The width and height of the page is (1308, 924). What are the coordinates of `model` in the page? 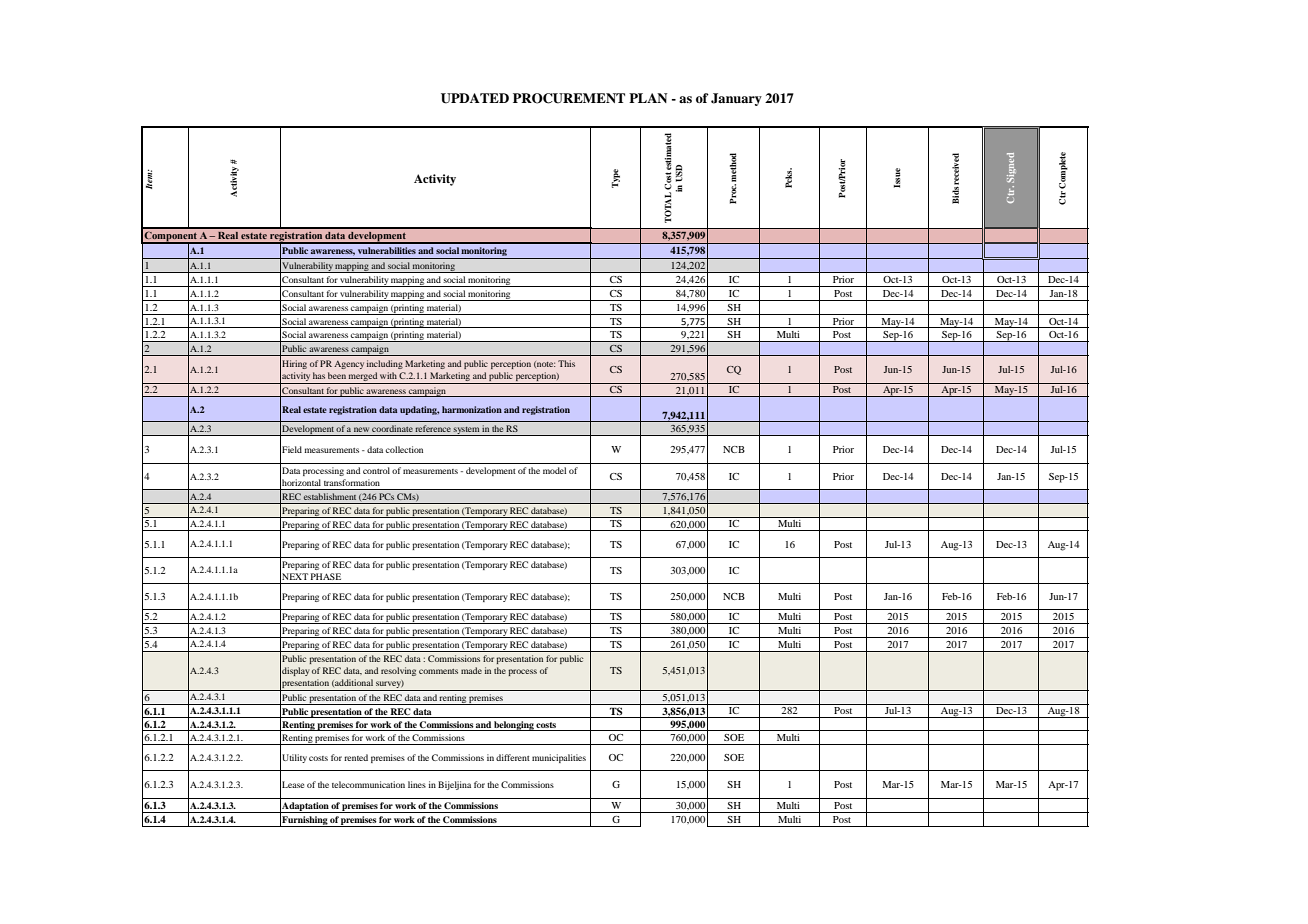 It's located at (554, 470).
